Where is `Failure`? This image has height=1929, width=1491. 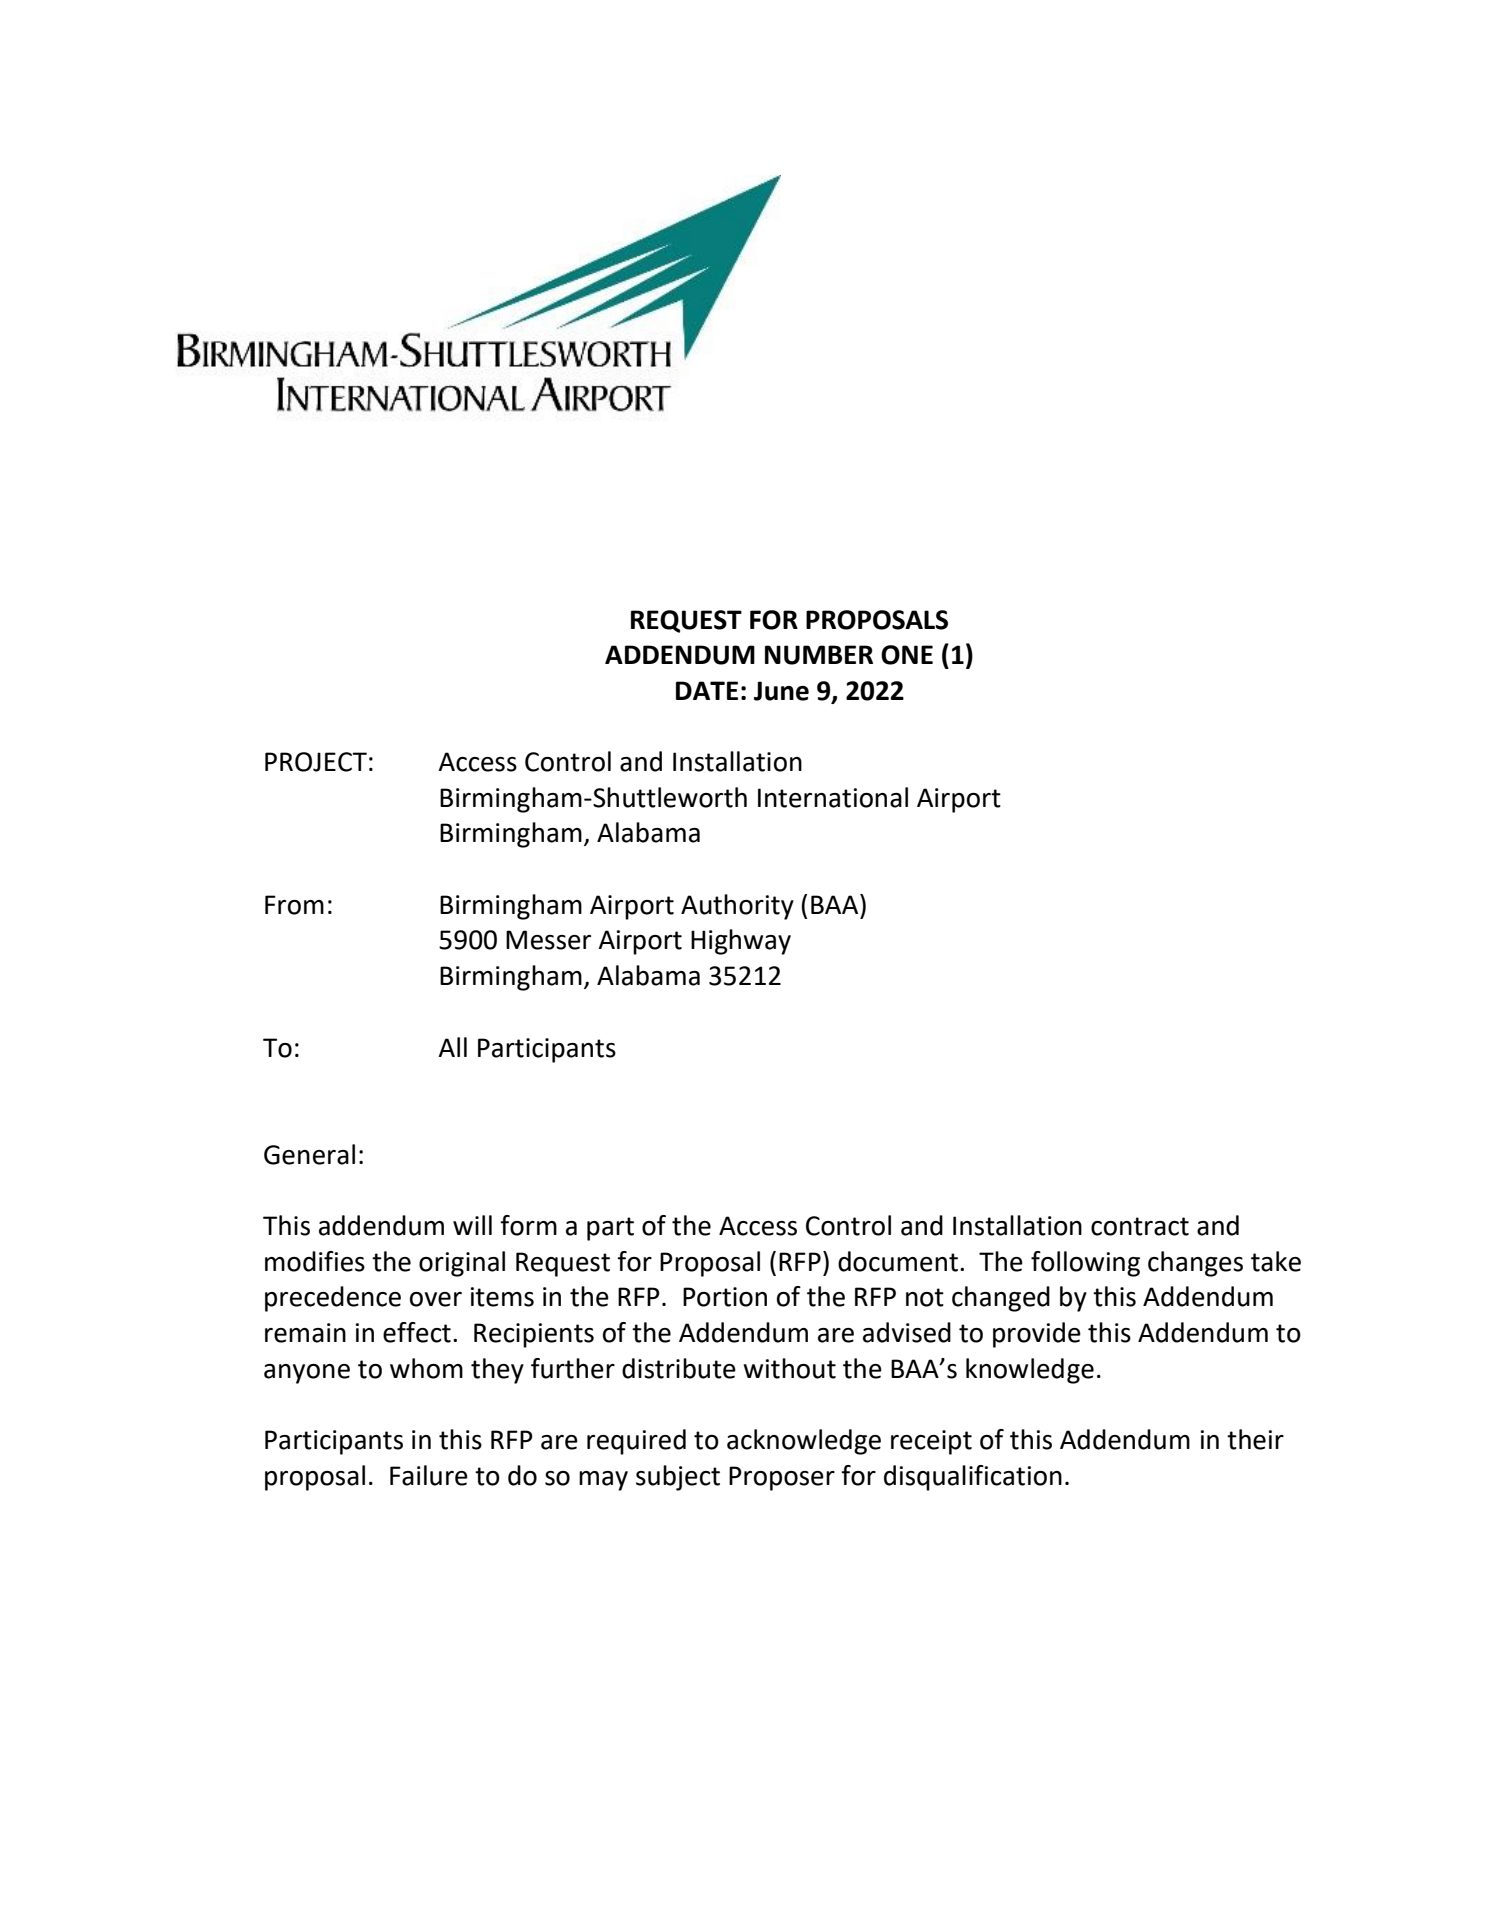
Failure is located at coordinates (429, 1475).
